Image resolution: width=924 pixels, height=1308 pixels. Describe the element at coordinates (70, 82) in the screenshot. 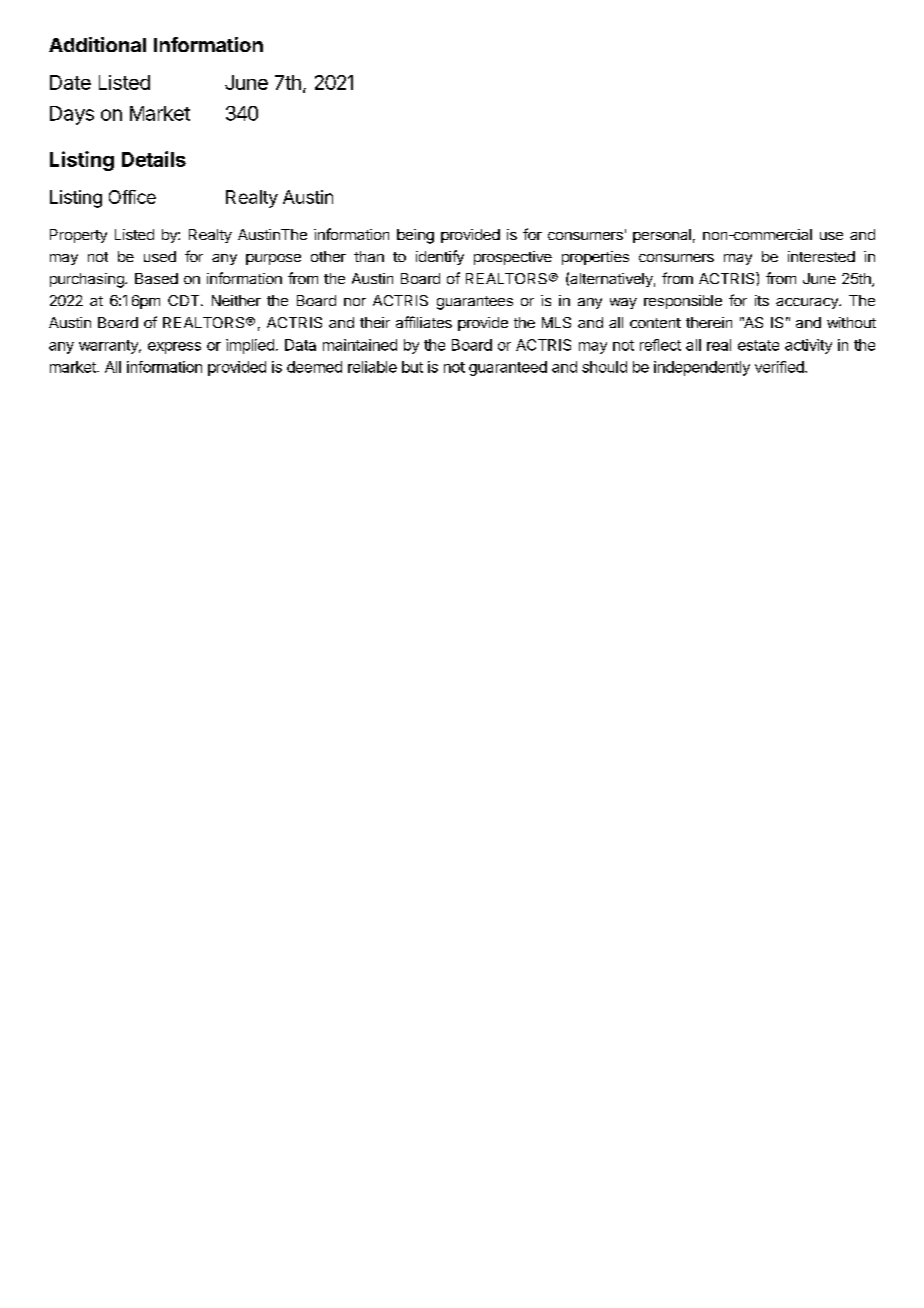

I see `Date` at that location.
